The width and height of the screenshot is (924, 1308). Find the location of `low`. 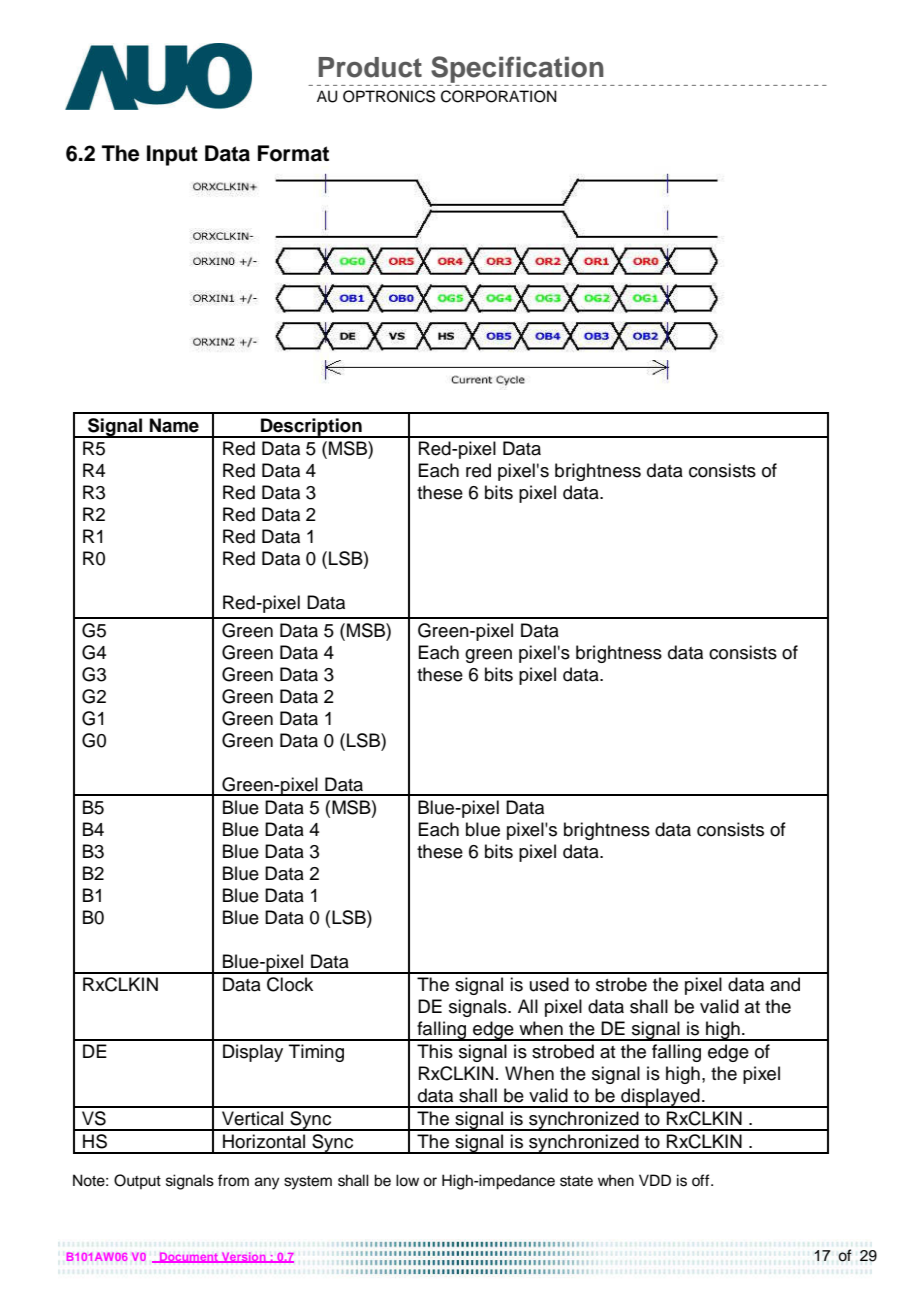

low is located at coordinates (407, 1180).
